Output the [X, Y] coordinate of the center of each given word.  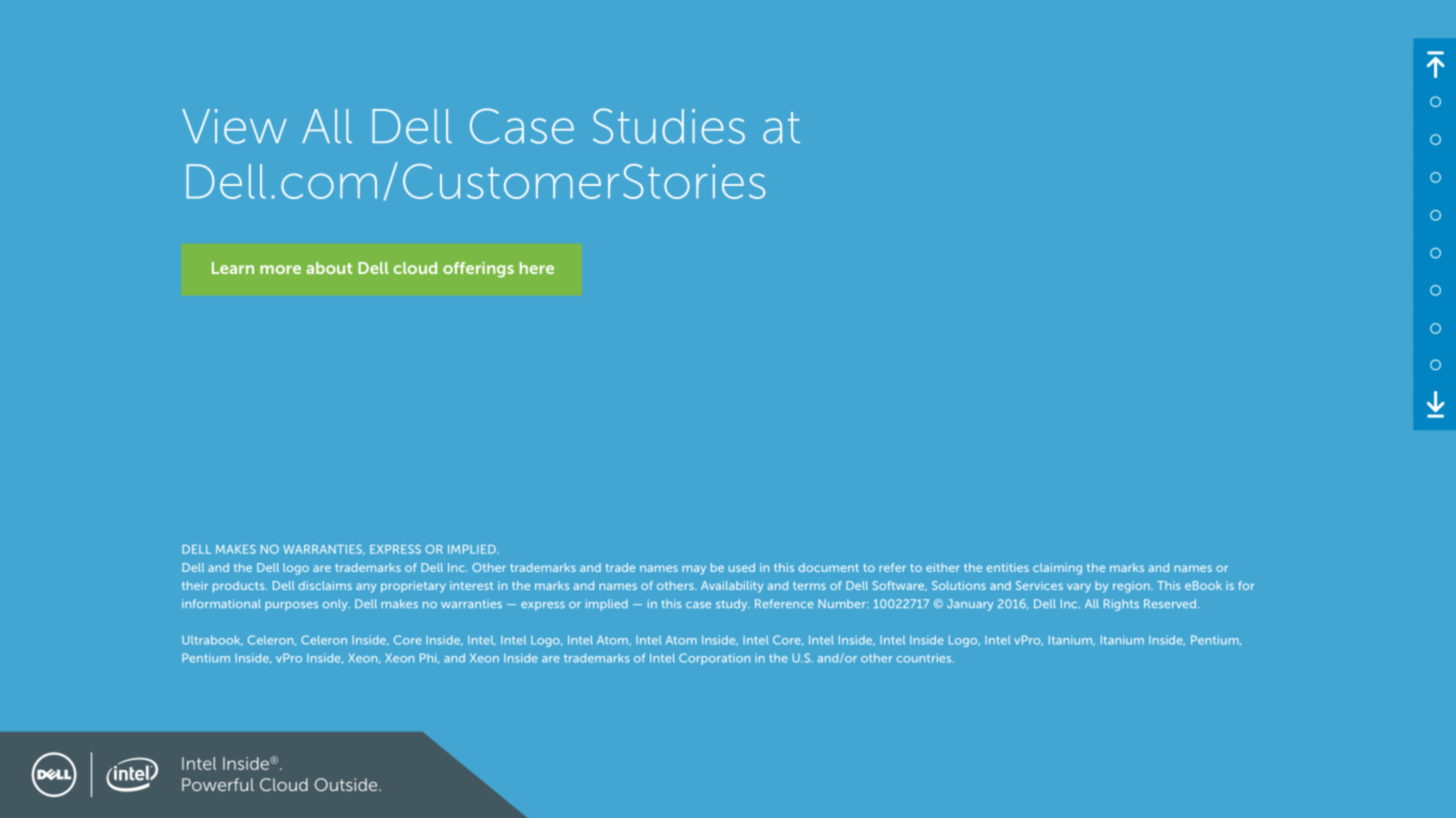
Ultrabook [212, 640]
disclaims [325, 585]
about [329, 268]
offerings [478, 270]
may [694, 570]
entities [1008, 567]
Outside [347, 784]
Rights [1121, 605]
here [537, 268]
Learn [233, 268]
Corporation [714, 659]
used [742, 567]
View [234, 126]
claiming [1057, 569]
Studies [669, 126]
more [280, 269]
